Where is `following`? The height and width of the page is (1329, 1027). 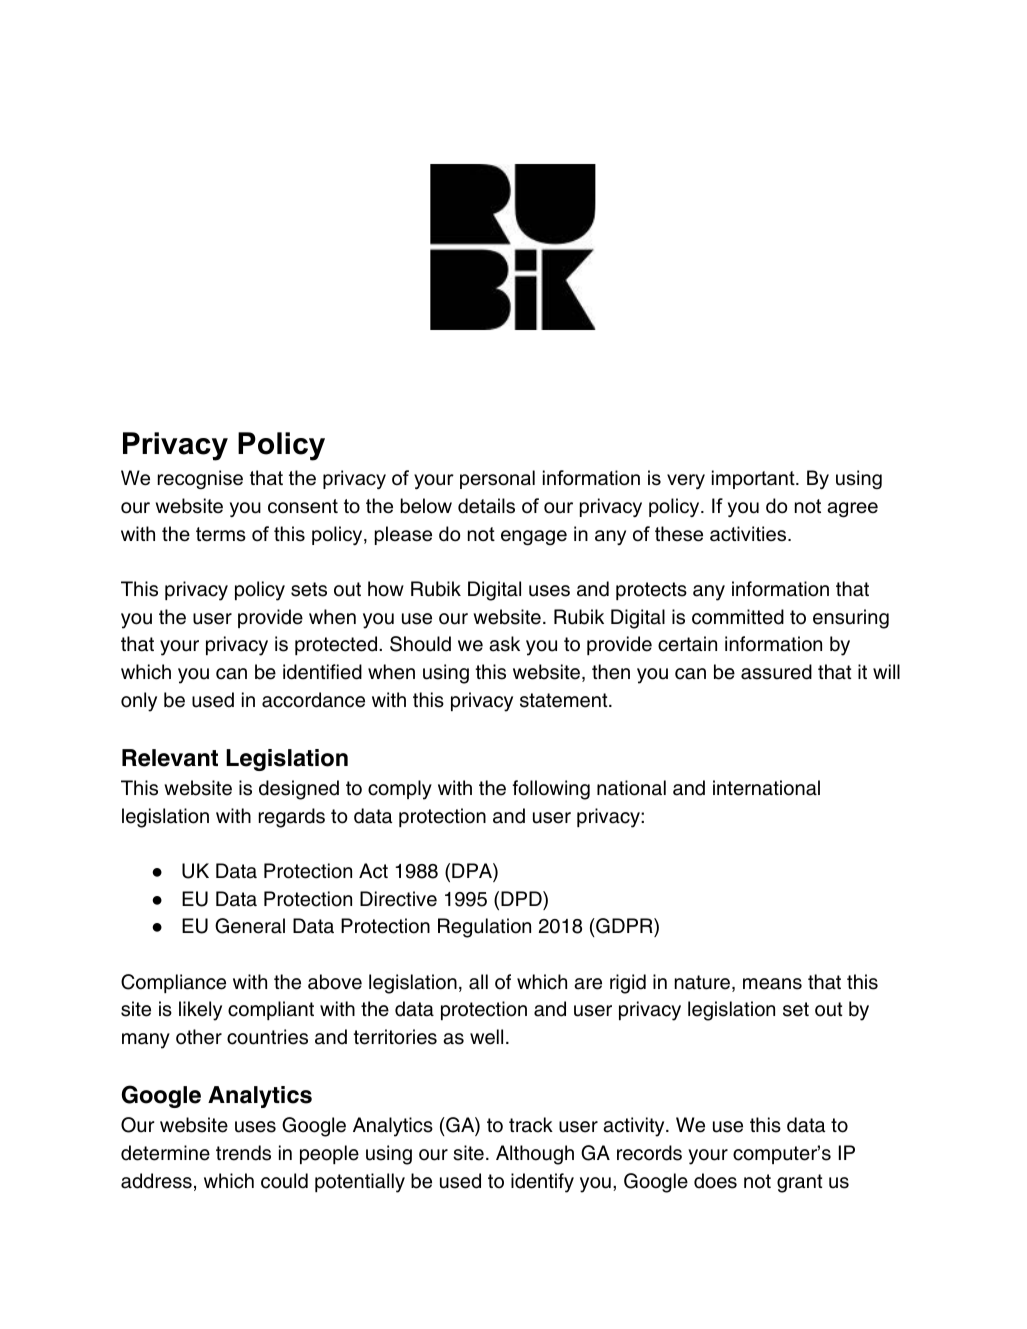
following is located at coordinates (551, 790).
